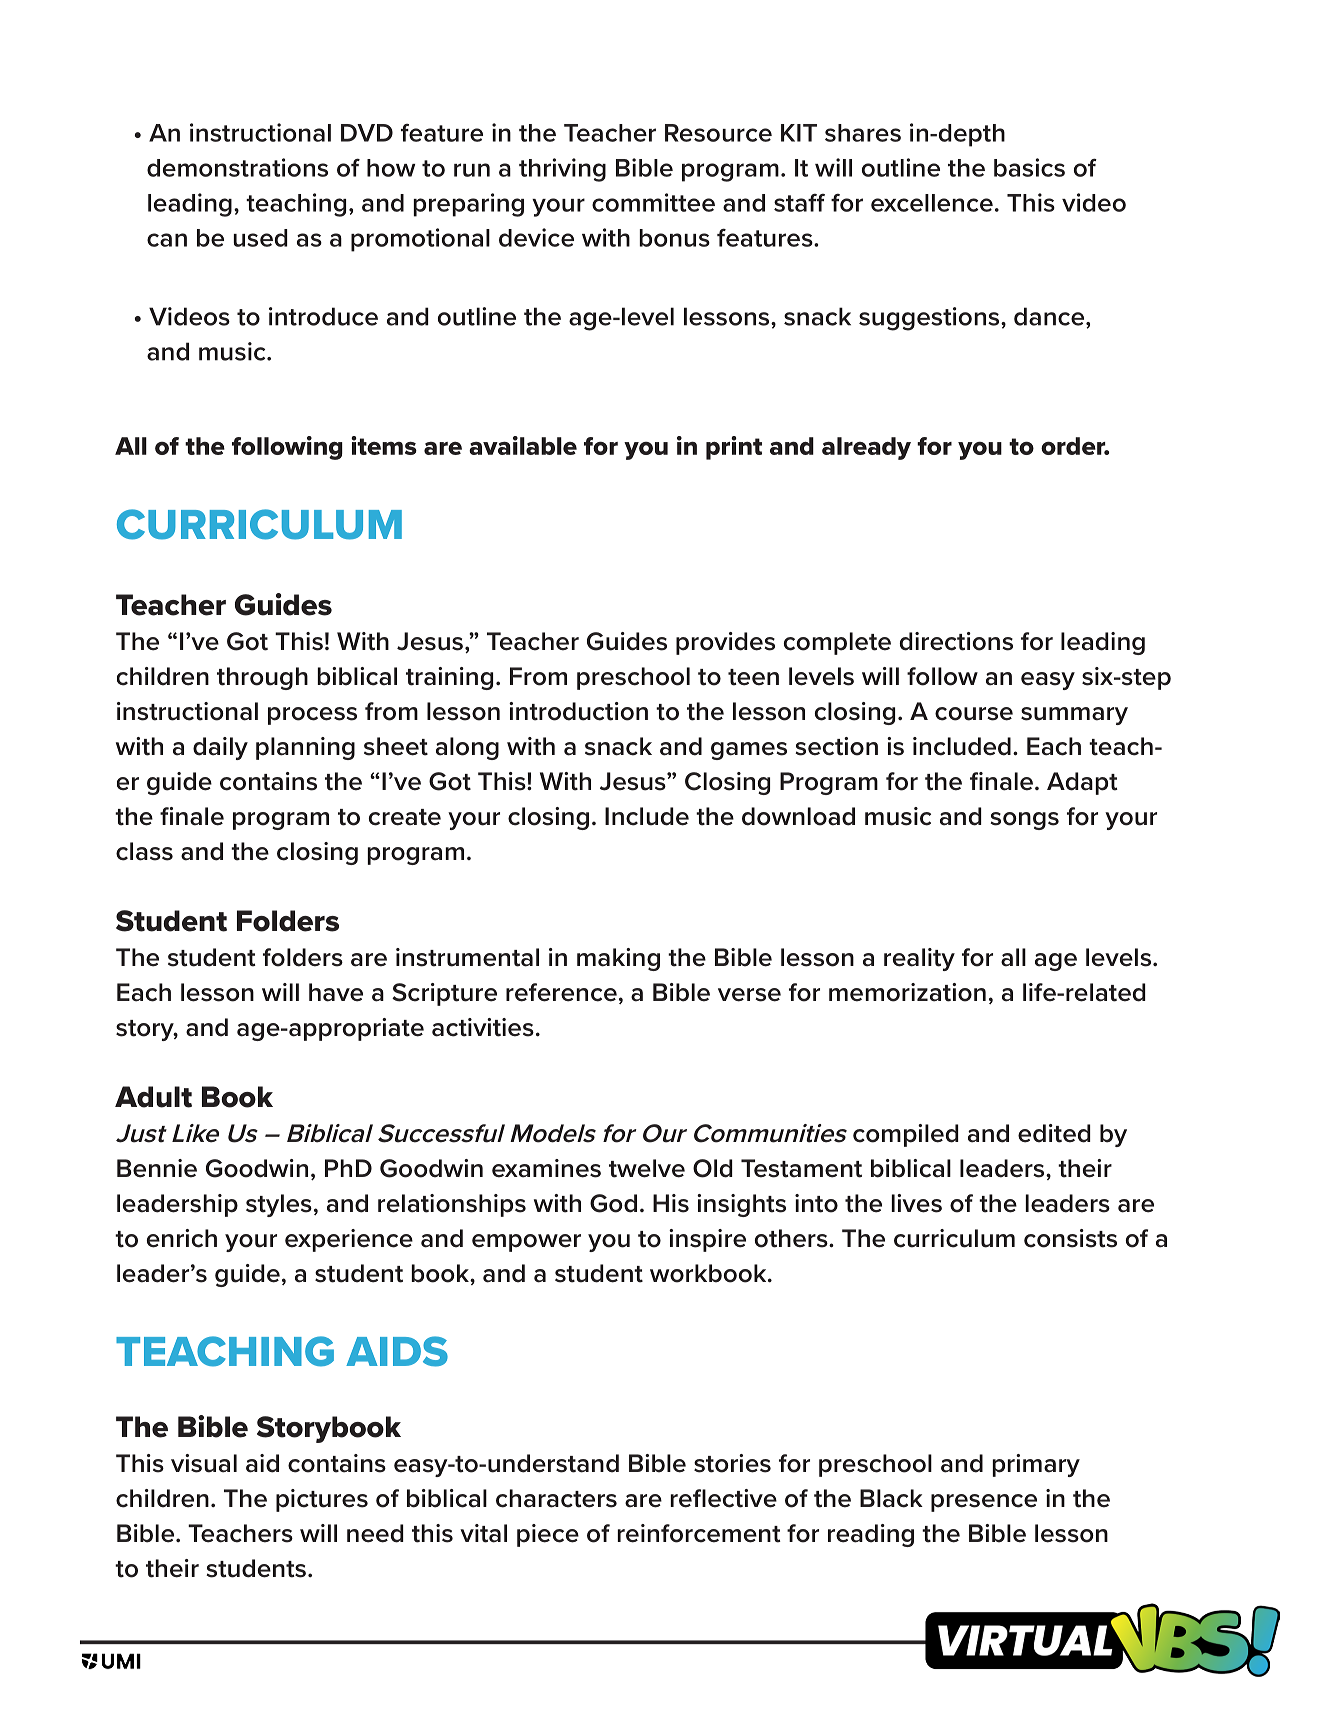  What do you see at coordinates (336, 992) in the page?
I see `have` at bounding box center [336, 992].
